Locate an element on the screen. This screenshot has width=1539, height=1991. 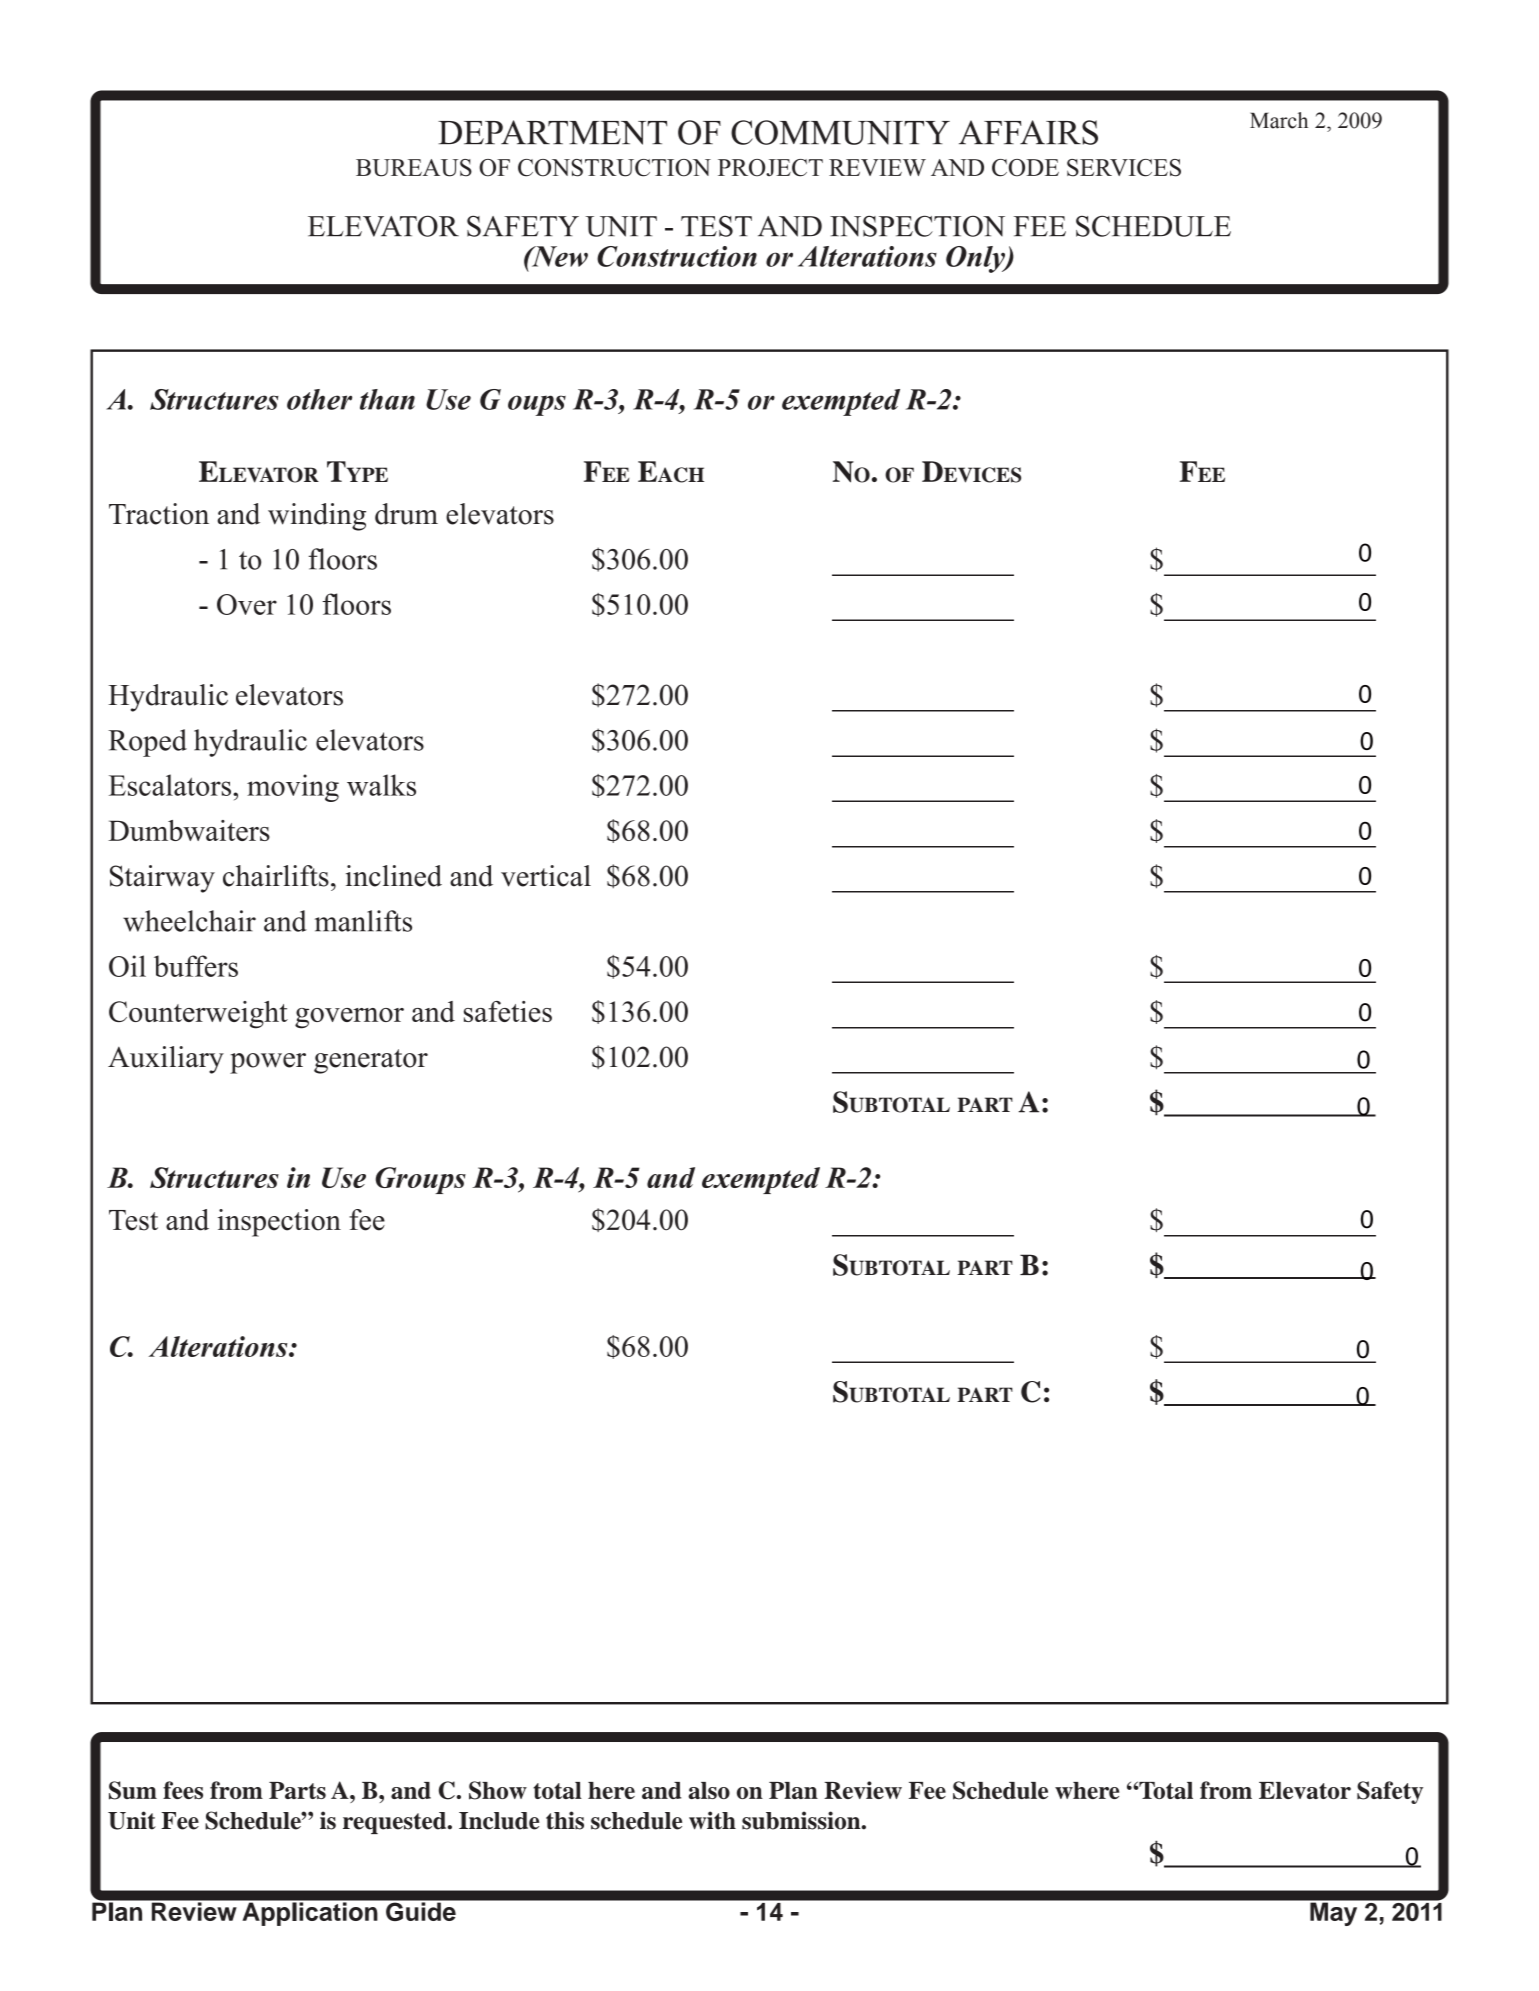
PROJECT is located at coordinates (770, 168).
